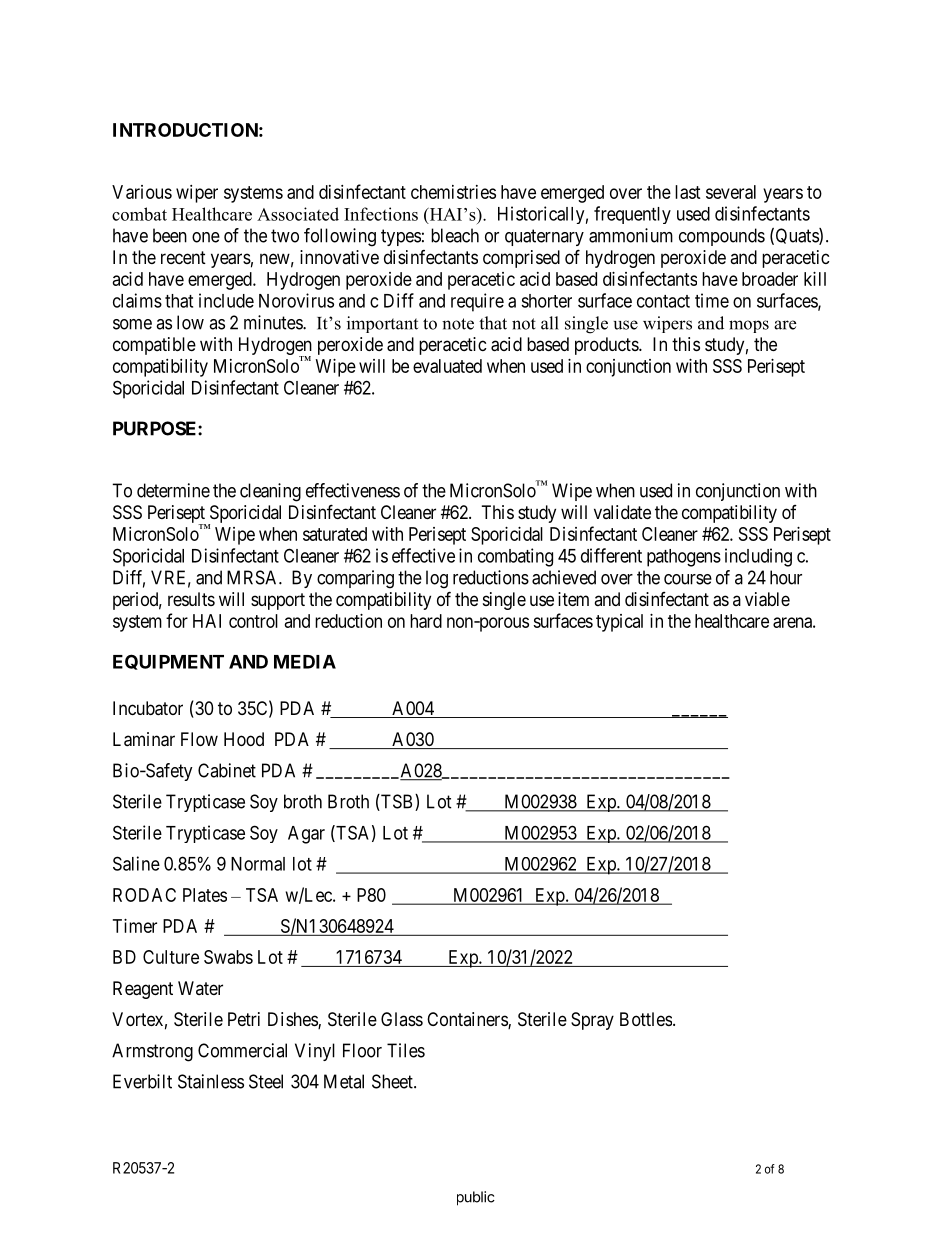 Image resolution: width=952 pixels, height=1233 pixels. Describe the element at coordinates (211, 1081) in the screenshot. I see `Stainless` at that location.
